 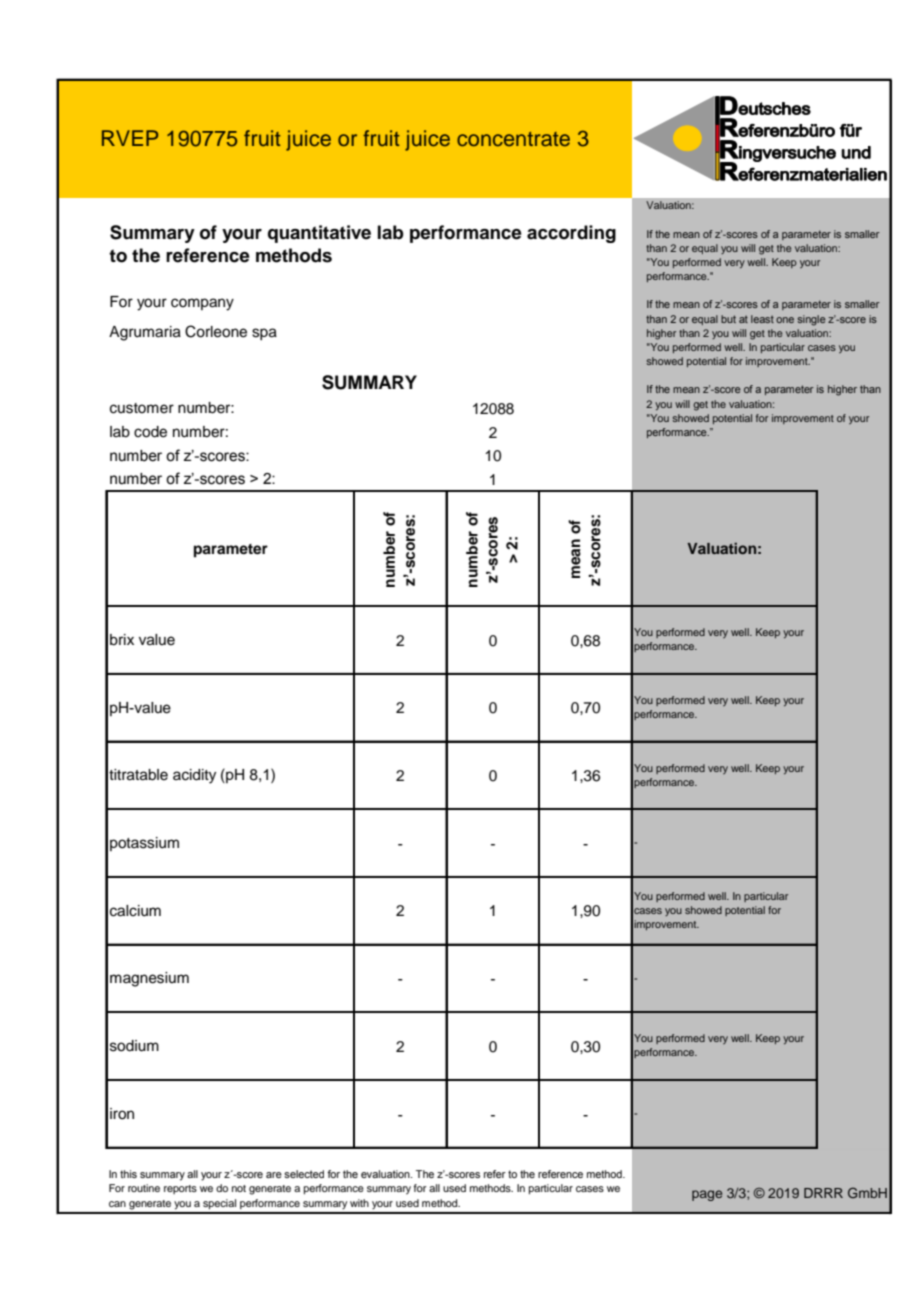 What do you see at coordinates (728, 319) in the screenshot?
I see `but` at bounding box center [728, 319].
